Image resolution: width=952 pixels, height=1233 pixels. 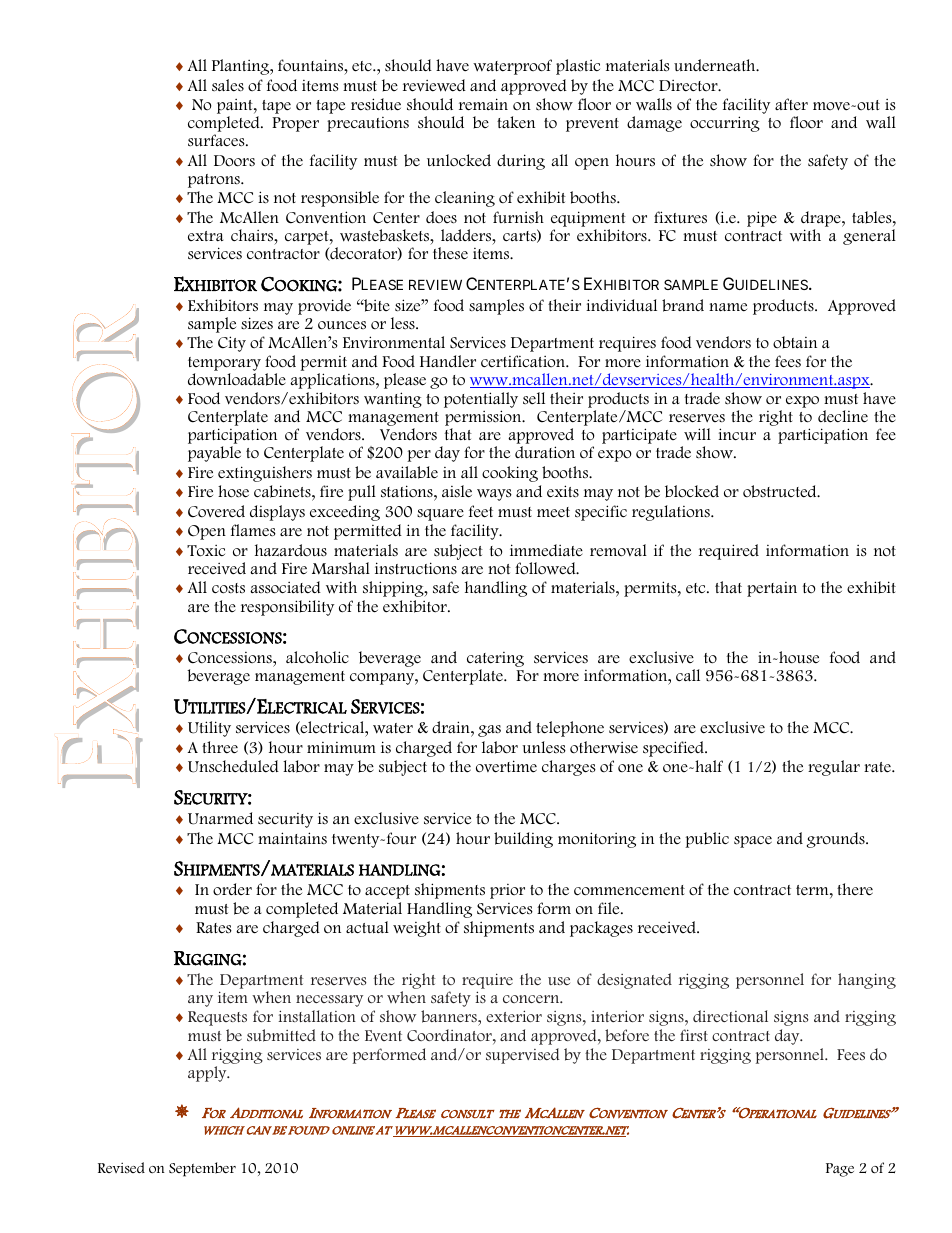 I want to click on prior, so click(x=507, y=891).
